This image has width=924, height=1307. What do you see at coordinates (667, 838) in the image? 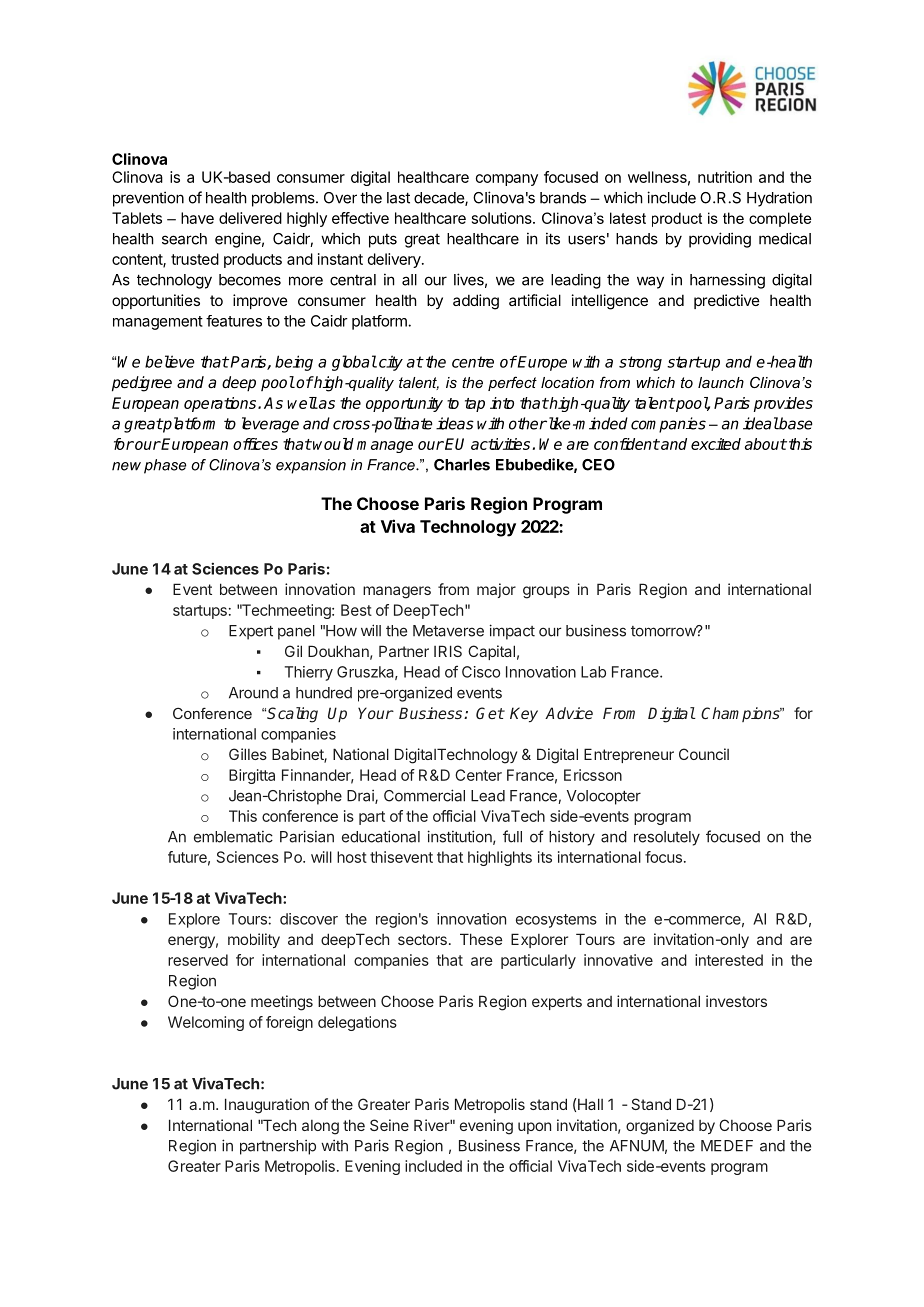
I see `resolutely` at bounding box center [667, 838].
